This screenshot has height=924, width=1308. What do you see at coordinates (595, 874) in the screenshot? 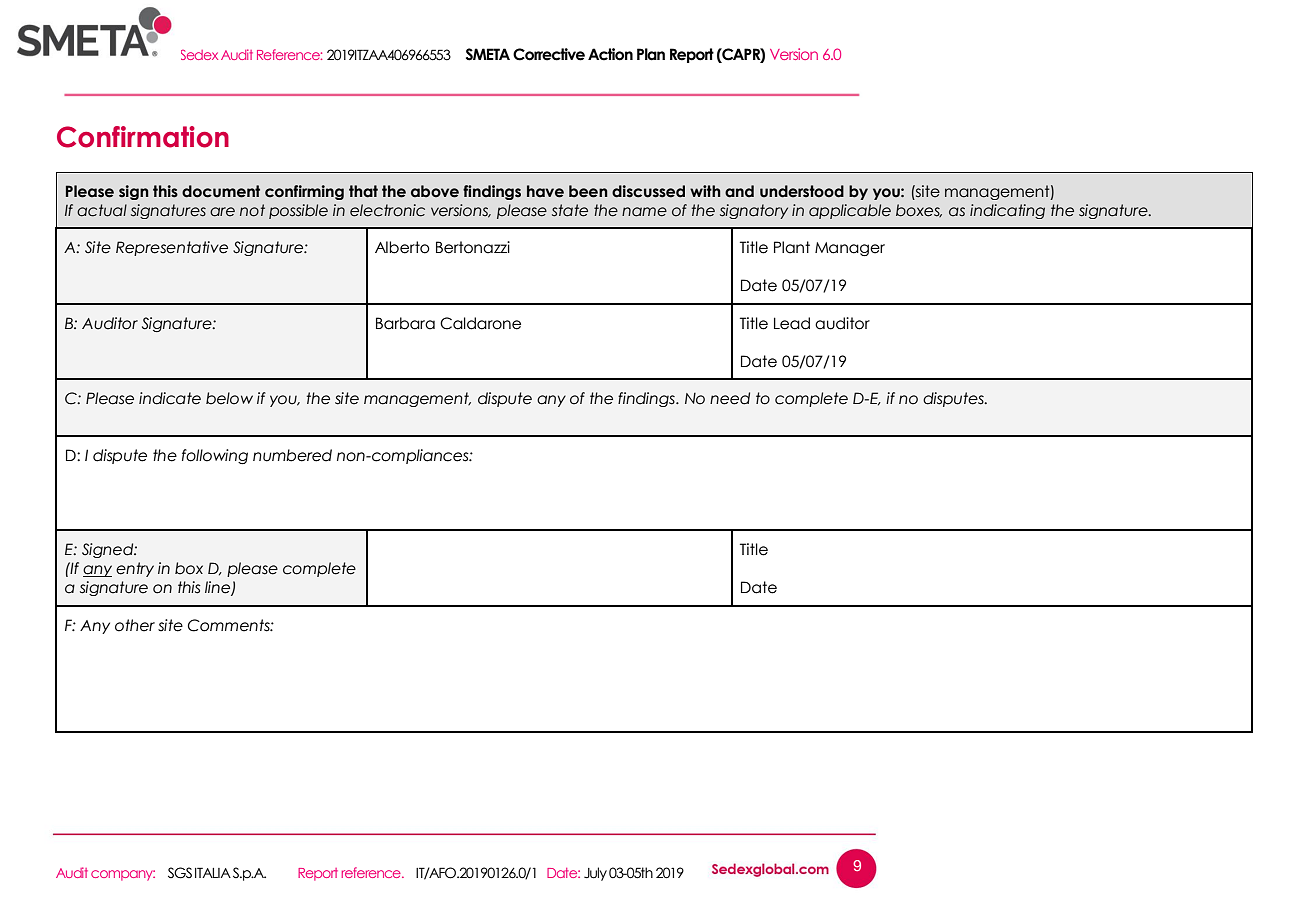
I see `July` at bounding box center [595, 874].
